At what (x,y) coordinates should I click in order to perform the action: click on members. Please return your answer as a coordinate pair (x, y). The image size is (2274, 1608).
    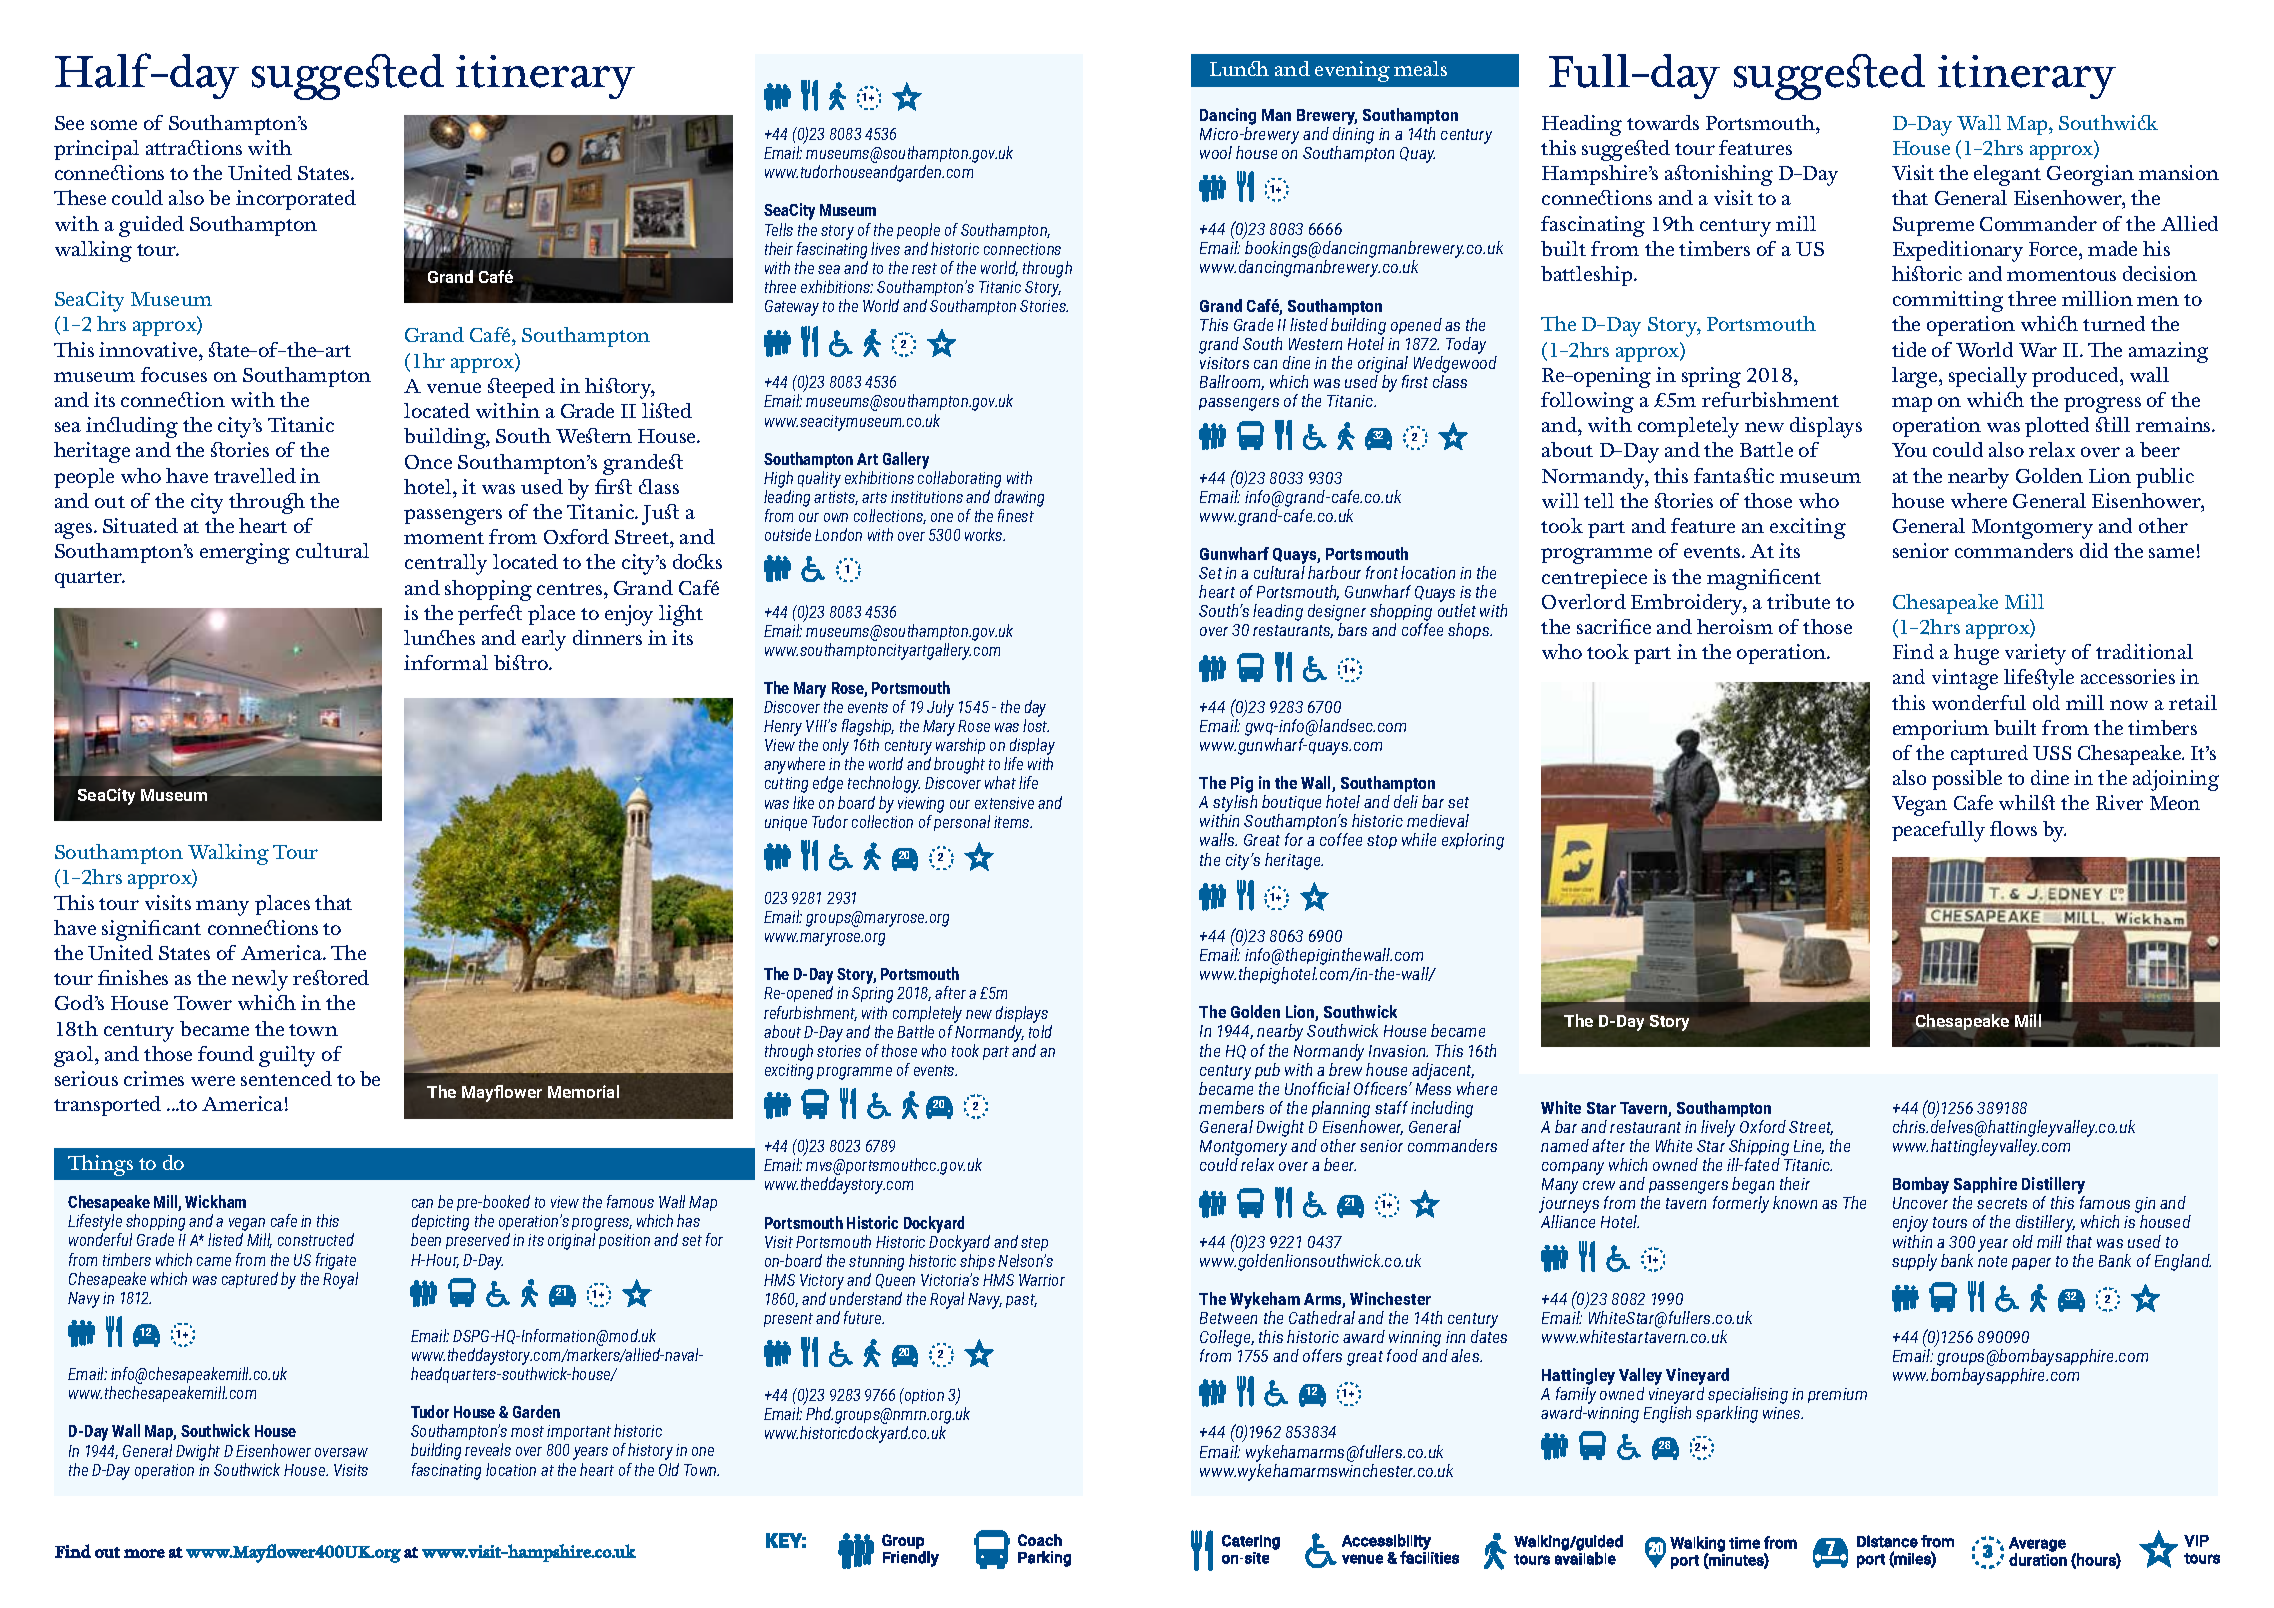
    Looking at the image, I should click on (1231, 1107).
